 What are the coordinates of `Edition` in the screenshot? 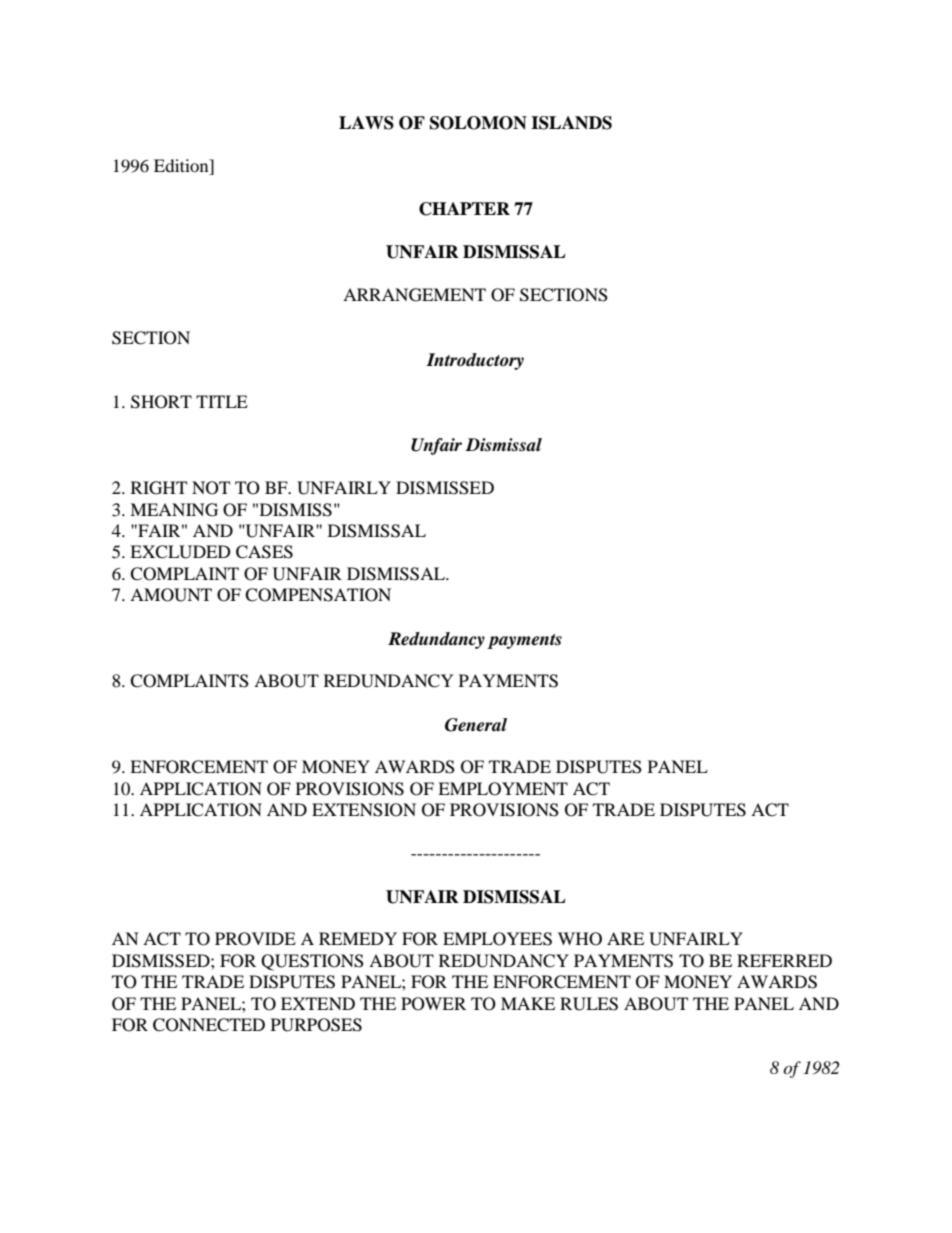 It's located at (182, 165).
